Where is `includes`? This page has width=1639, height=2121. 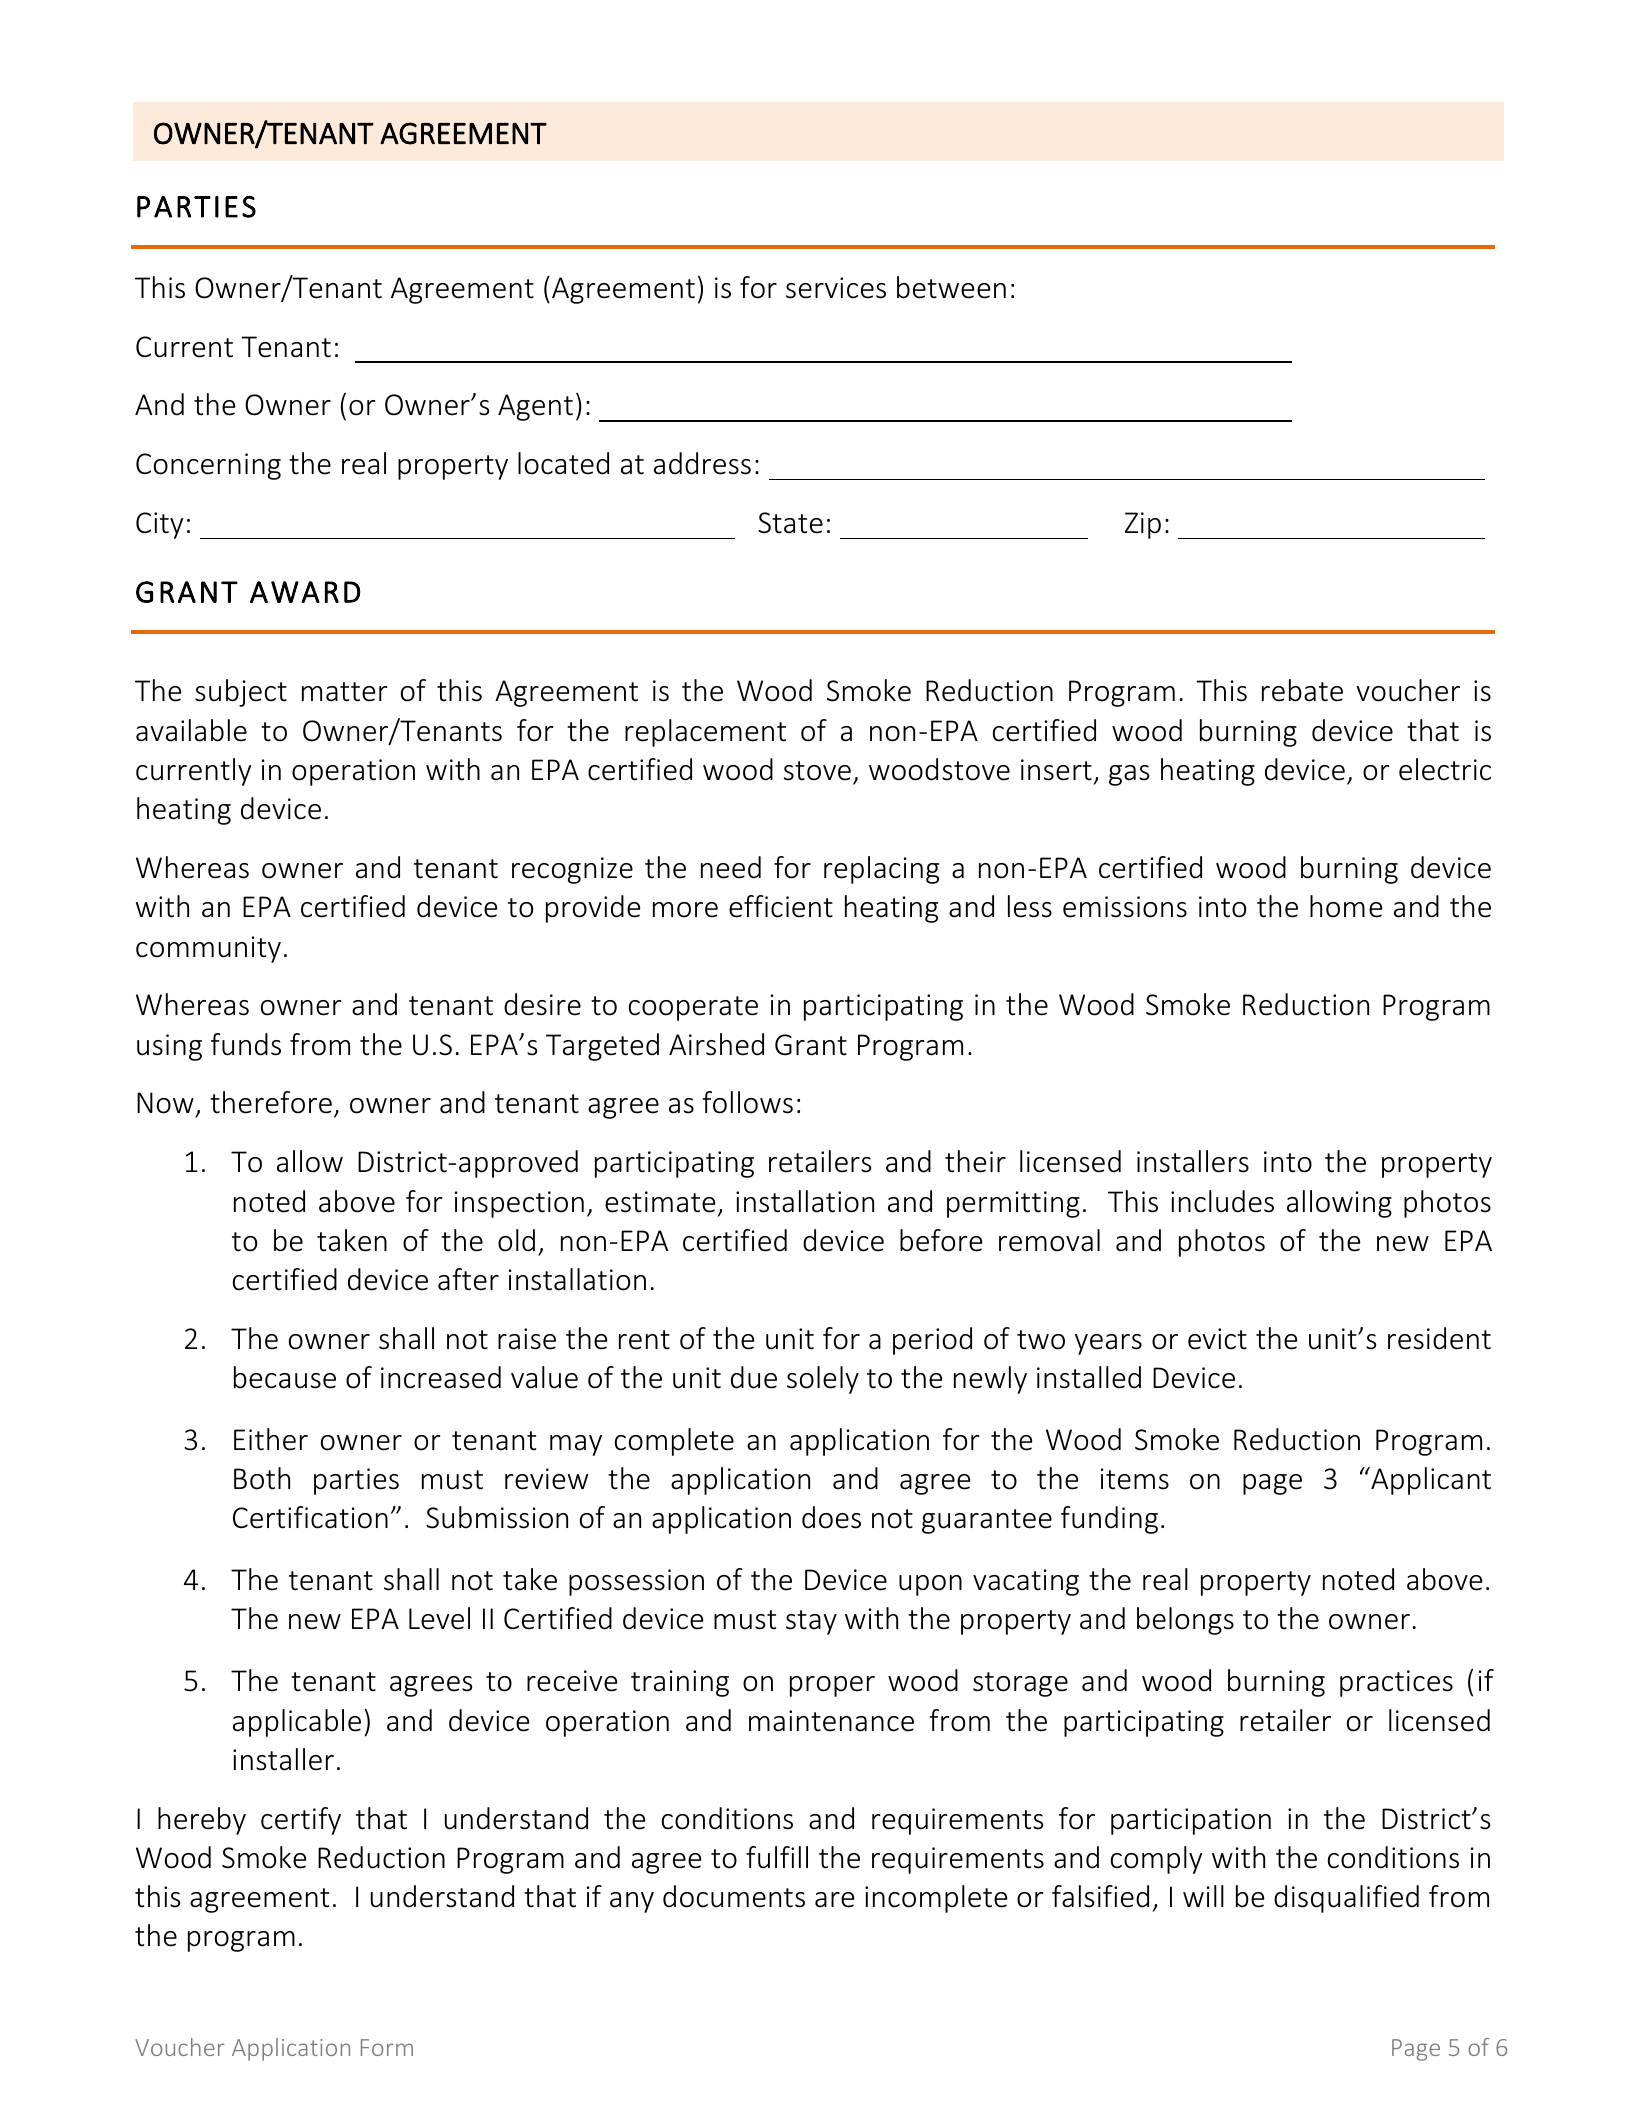
includes is located at coordinates (1222, 1201).
